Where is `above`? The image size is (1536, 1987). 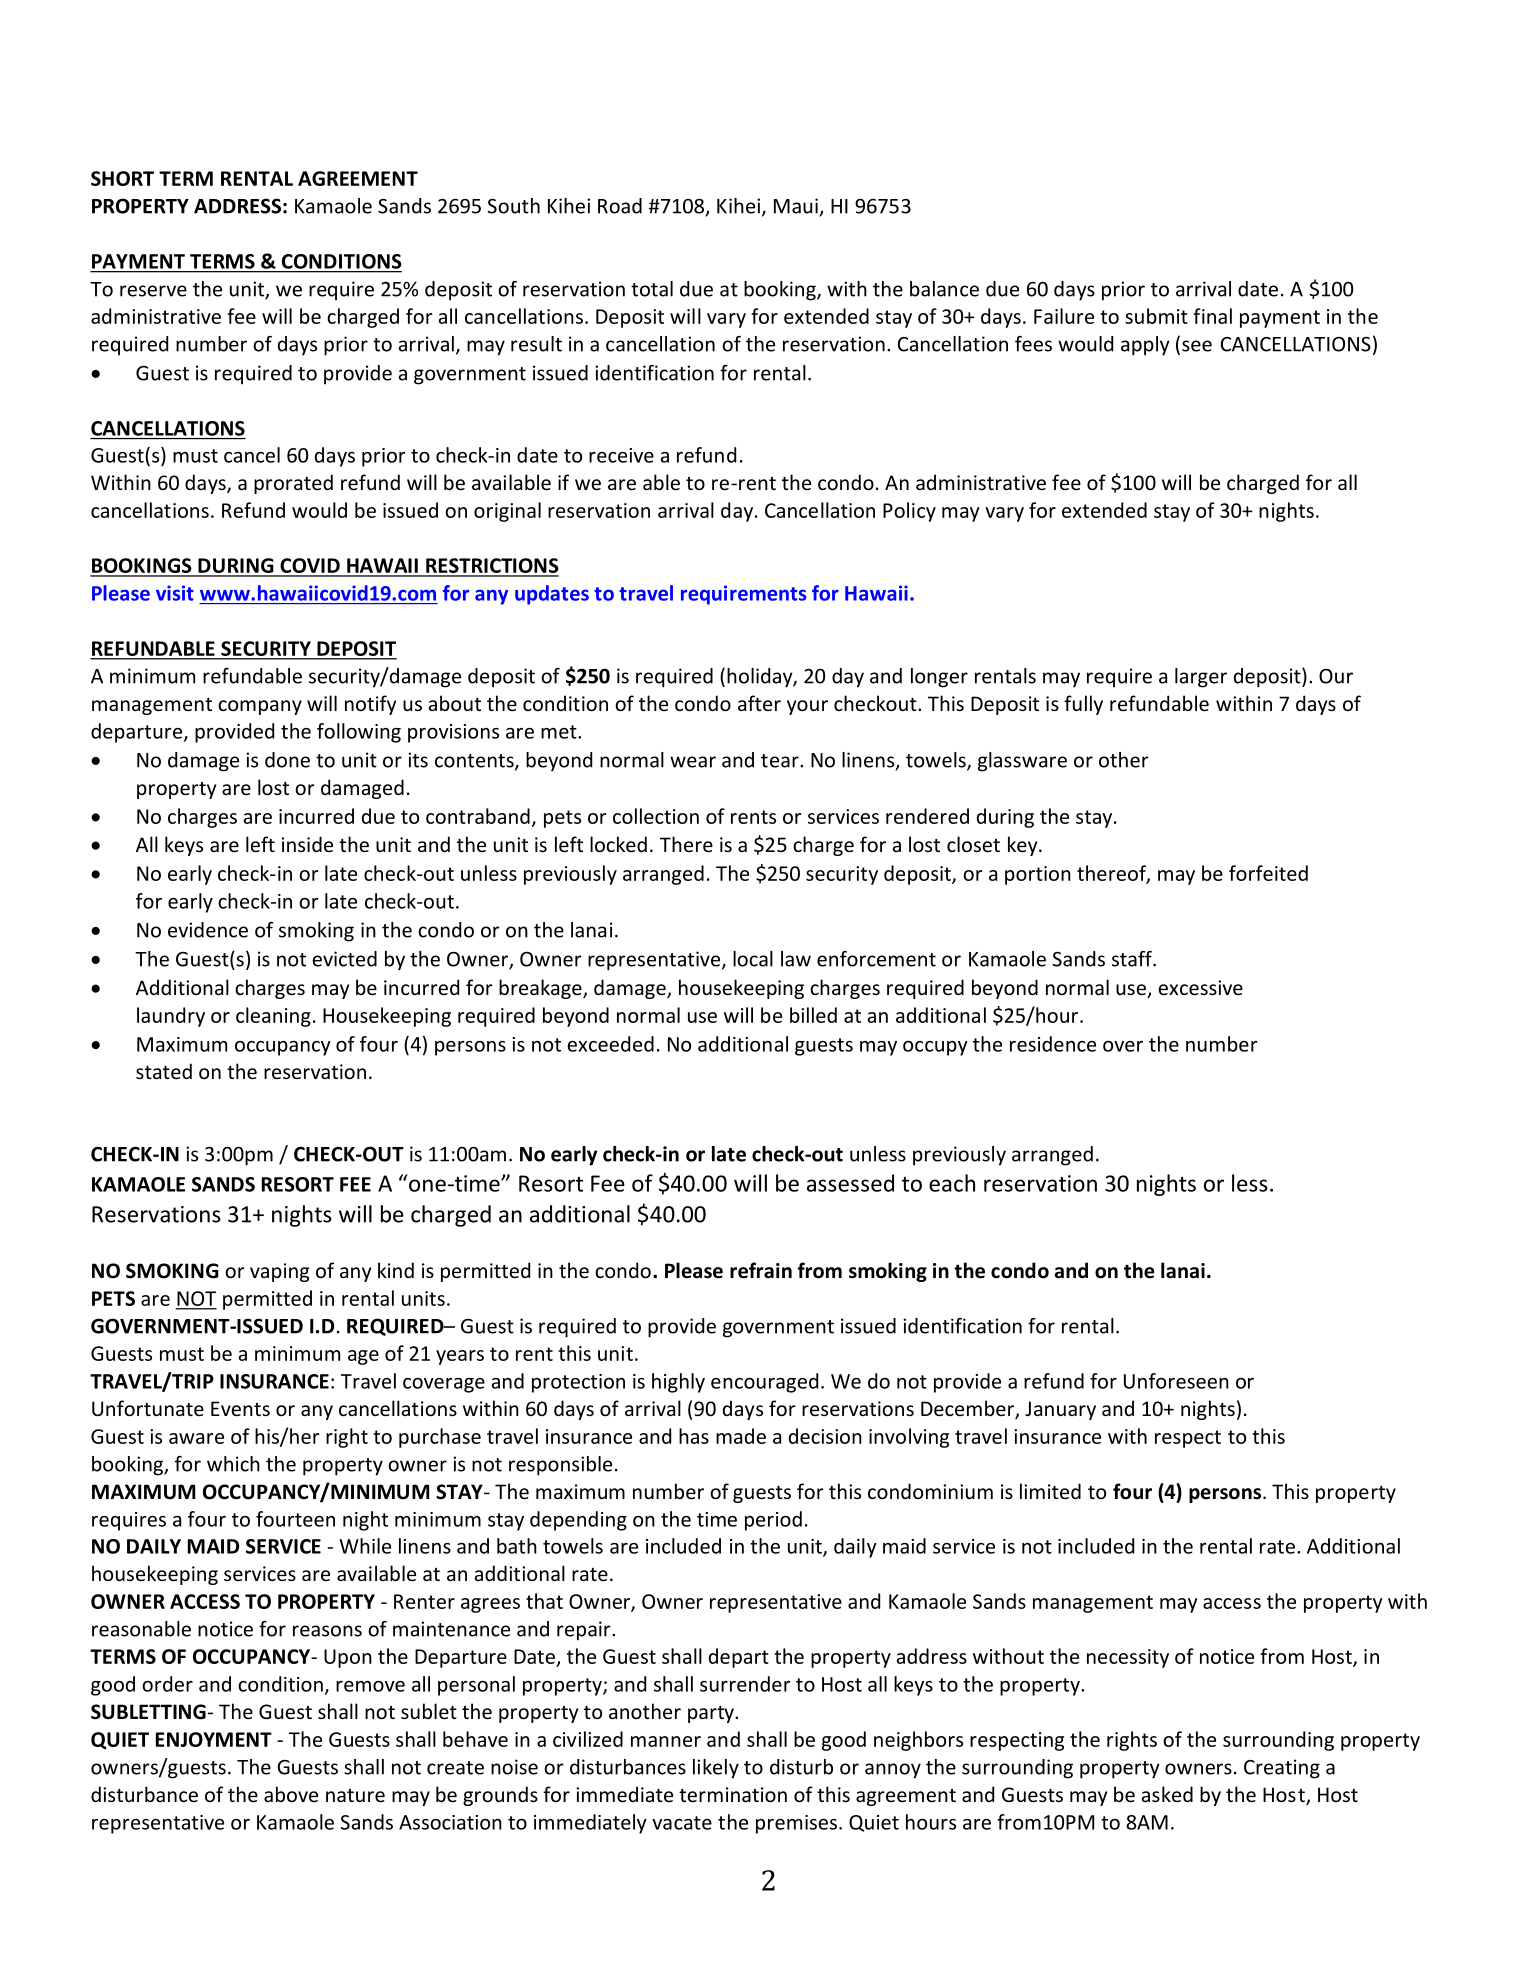 above is located at coordinates (291, 1794).
